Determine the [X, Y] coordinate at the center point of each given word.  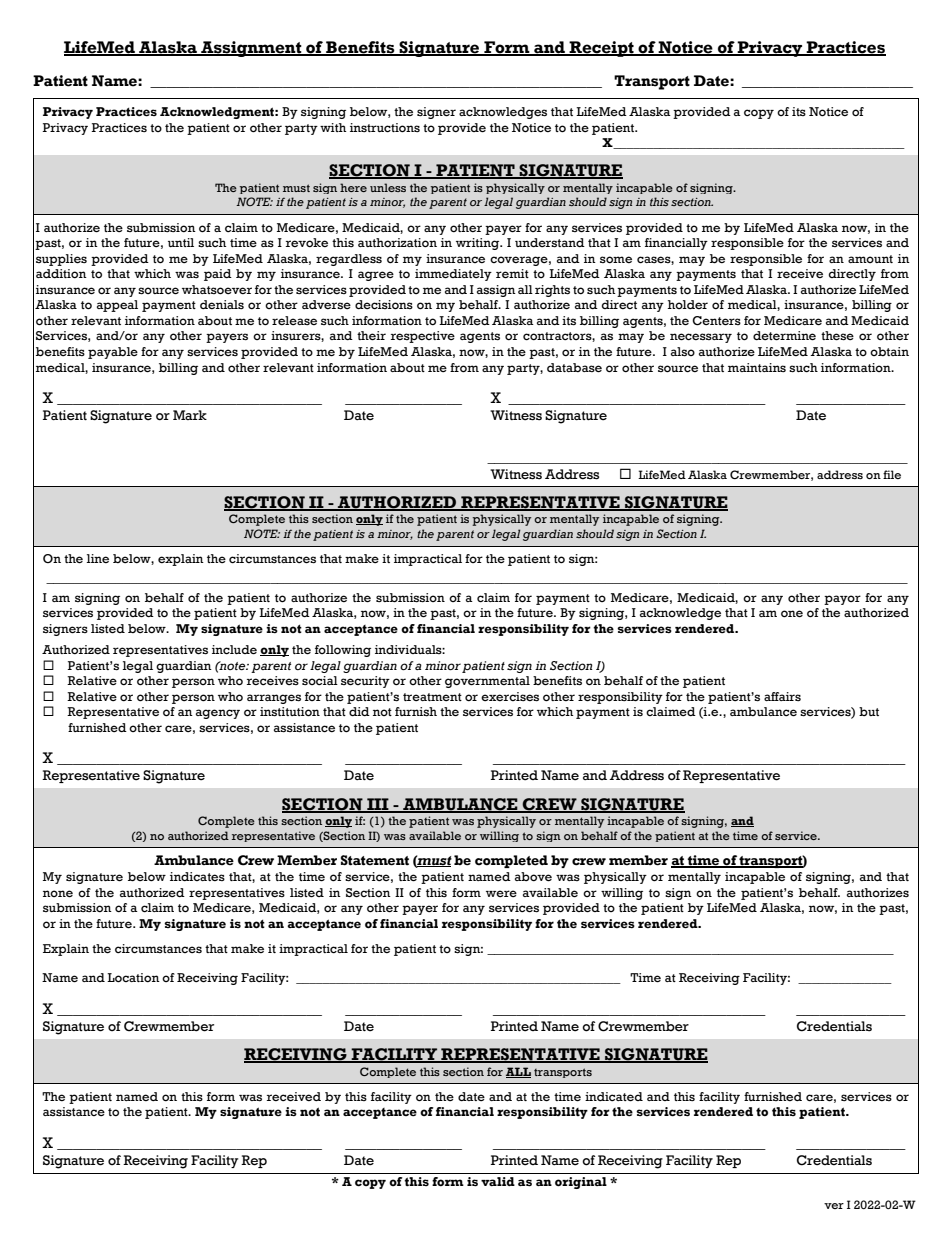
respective [423, 337]
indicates [197, 876]
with [333, 127]
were [501, 893]
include [234, 650]
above [533, 877]
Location [133, 978]
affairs [782, 696]
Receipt [601, 49]
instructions [385, 128]
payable [113, 353]
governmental [487, 682]
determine [784, 336]
